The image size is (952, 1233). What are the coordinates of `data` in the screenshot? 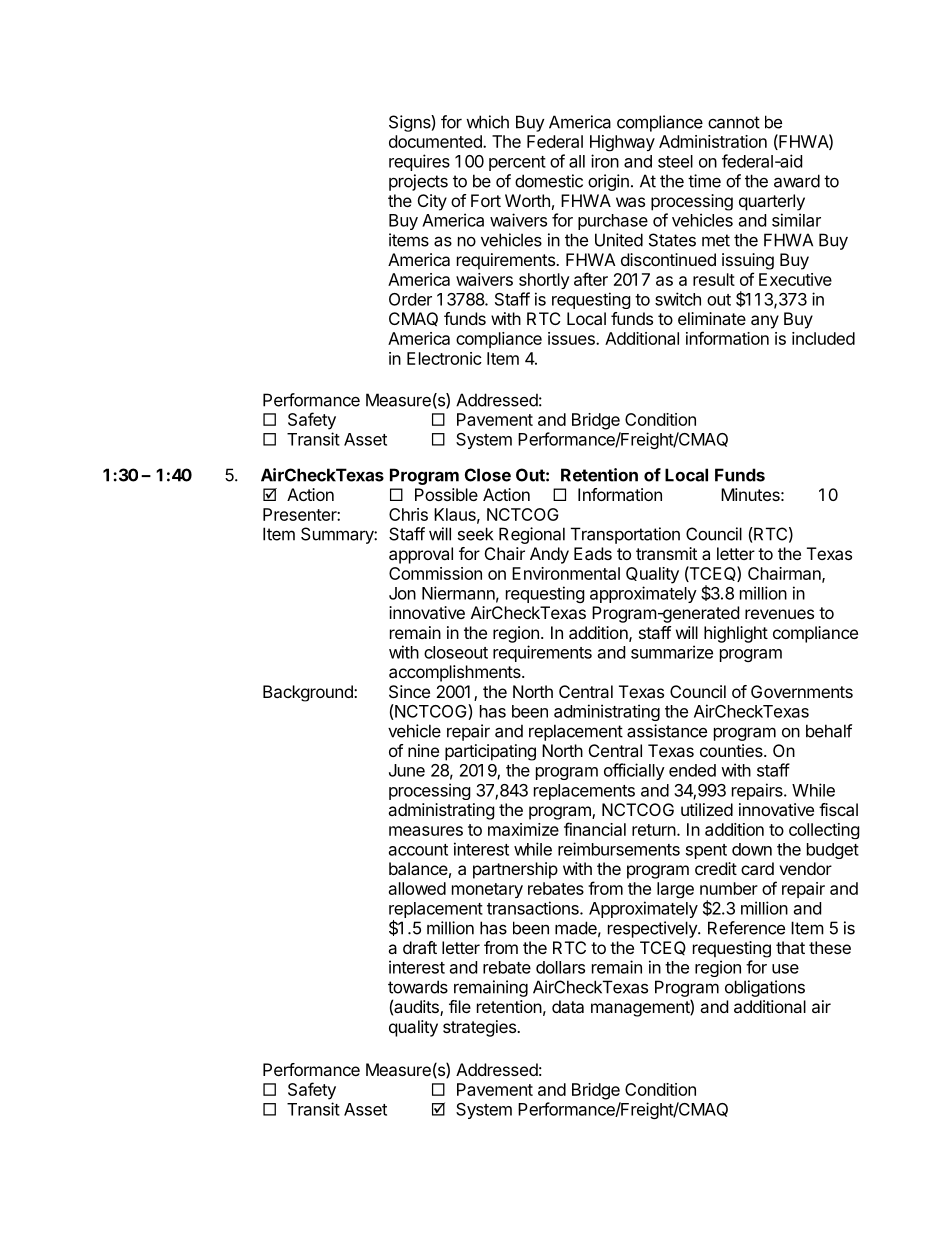 It's located at (568, 1006).
